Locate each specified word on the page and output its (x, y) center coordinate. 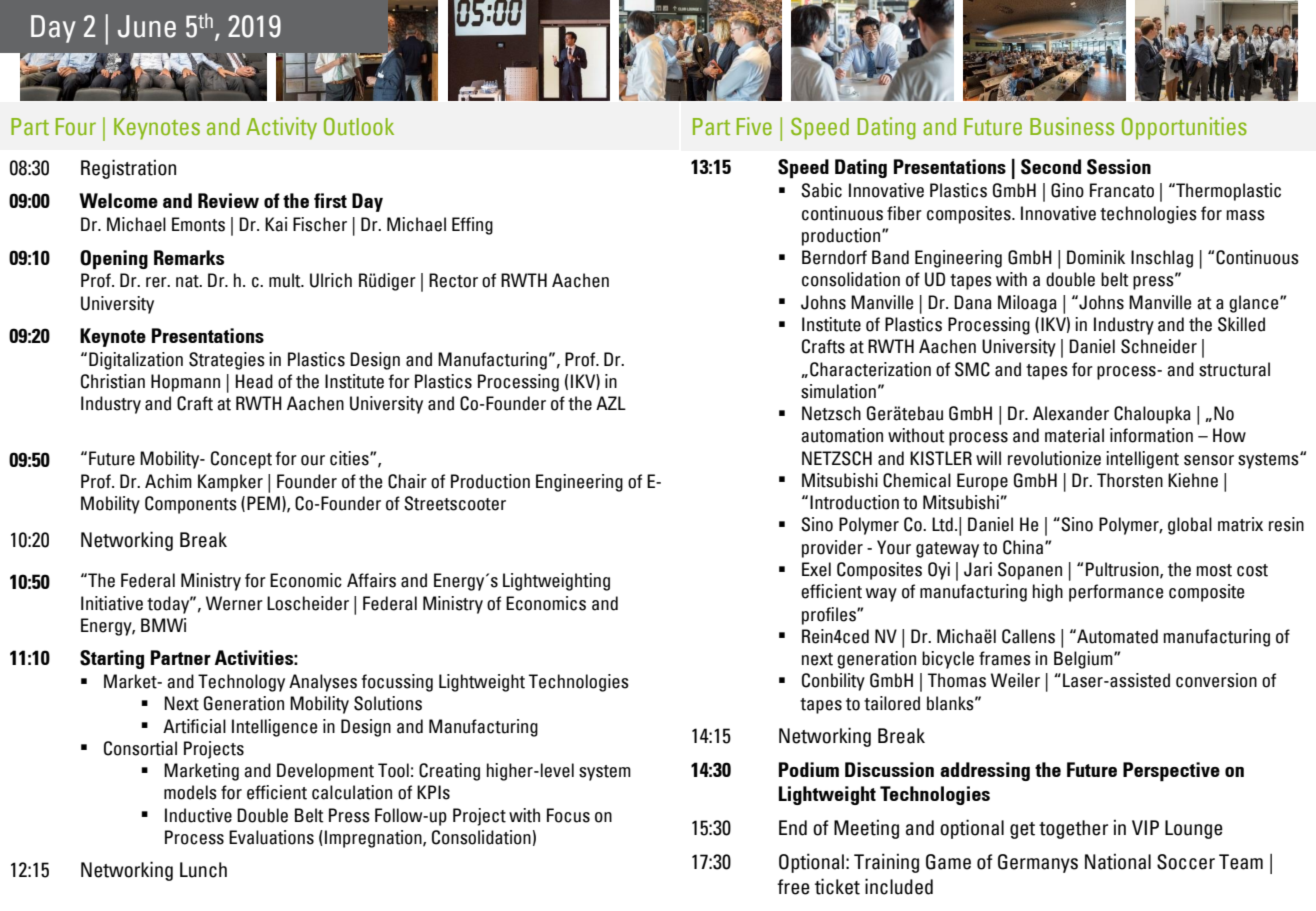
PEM (263, 501)
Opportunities (1184, 128)
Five (754, 126)
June (147, 26)
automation (842, 435)
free (793, 887)
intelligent (1142, 460)
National (1118, 861)
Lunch (203, 870)
